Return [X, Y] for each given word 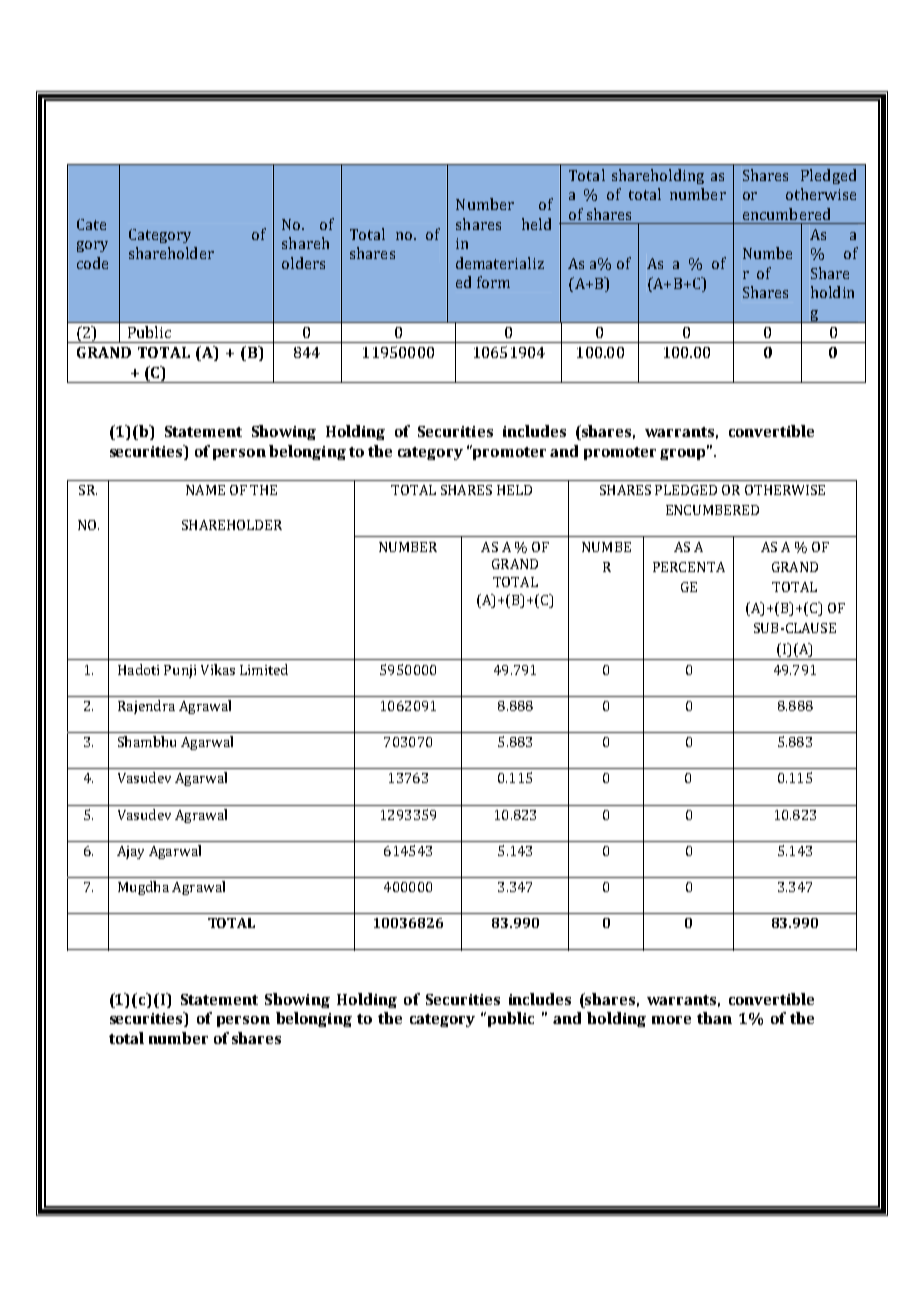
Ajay [130, 852]
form [493, 282]
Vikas [218, 669]
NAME [205, 490]
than [714, 1018]
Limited [264, 669]
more [671, 1020]
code [92, 263]
